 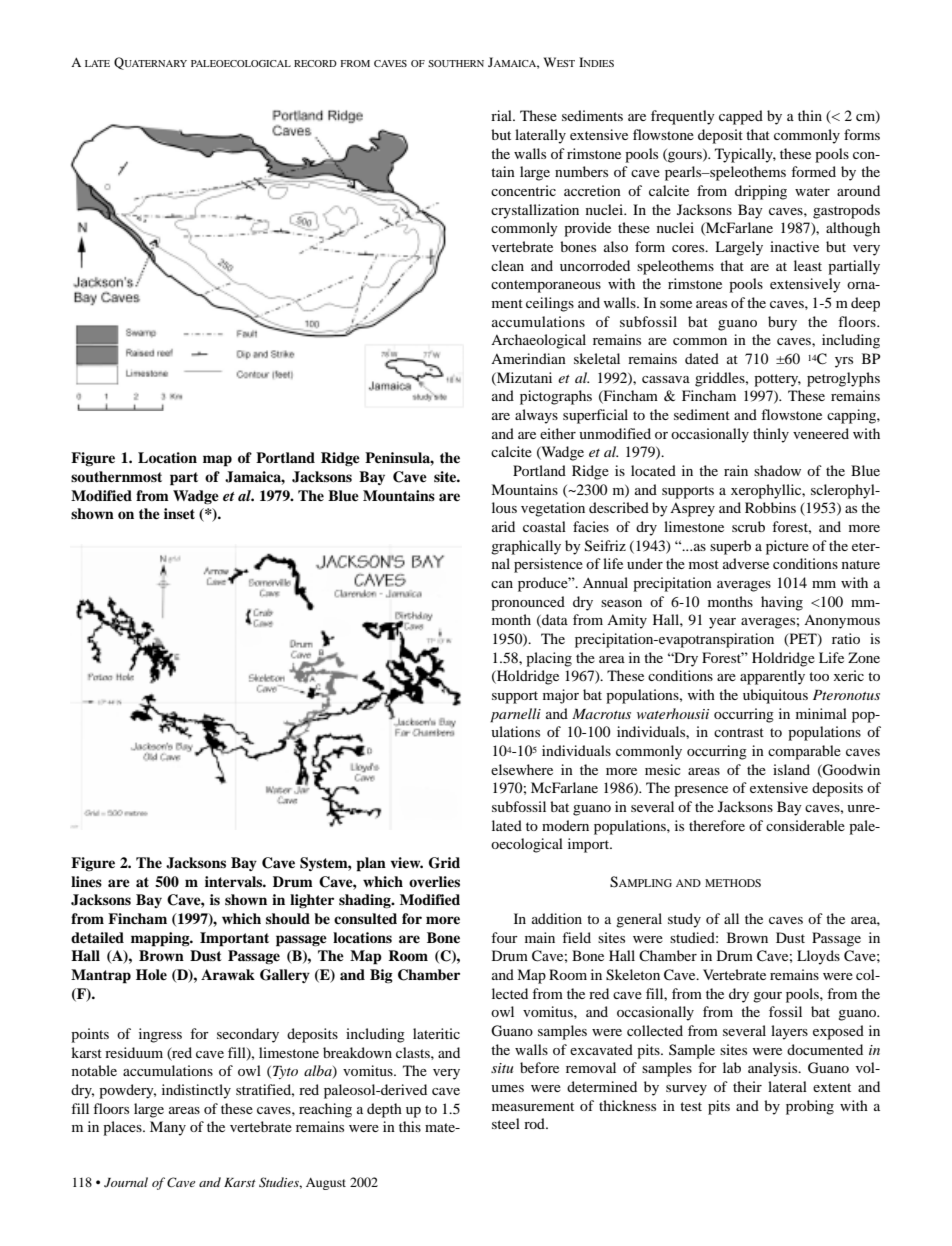 I want to click on capped, so click(x=741, y=117).
